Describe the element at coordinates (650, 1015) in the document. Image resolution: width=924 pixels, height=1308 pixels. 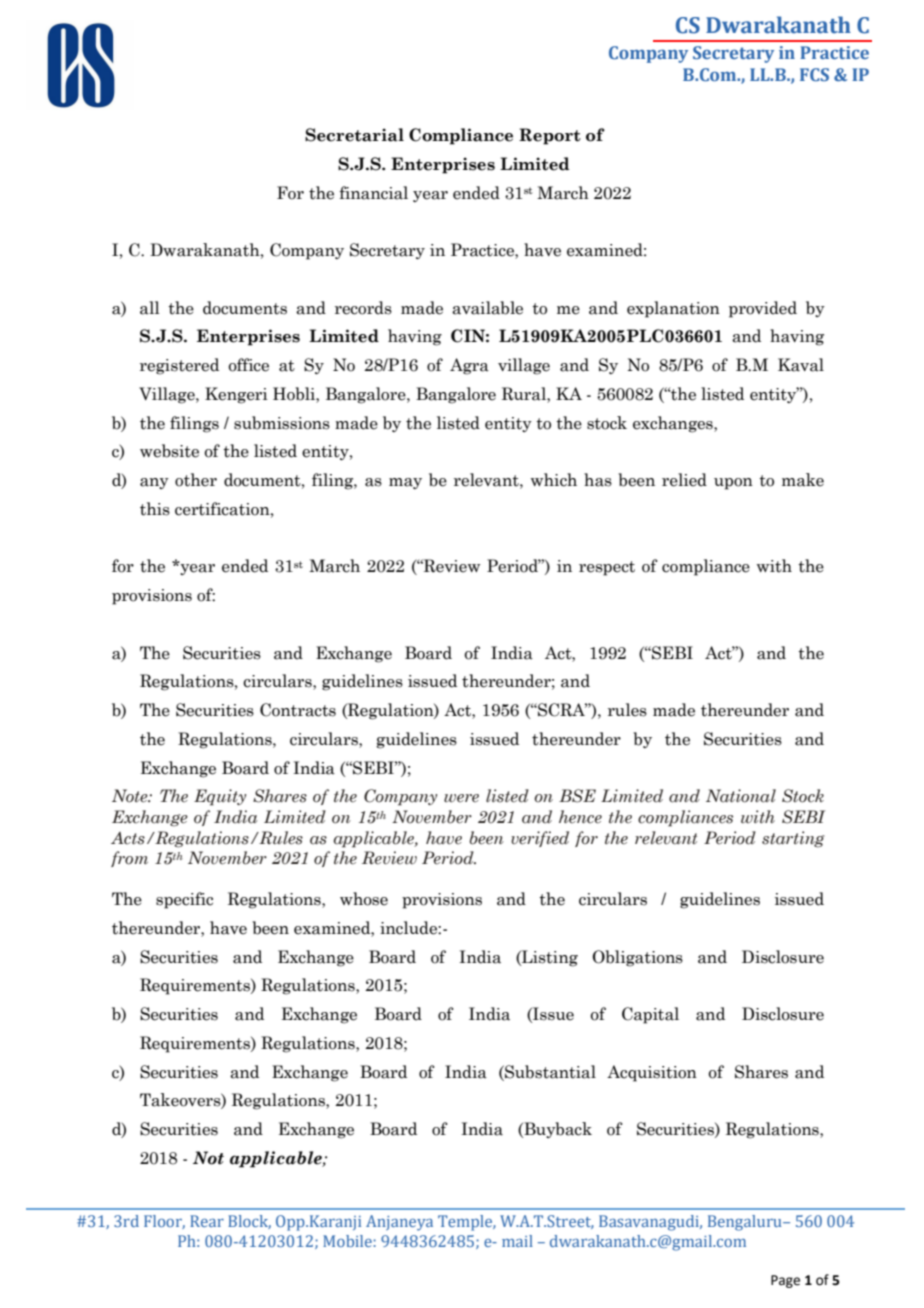
I see `Capital` at that location.
